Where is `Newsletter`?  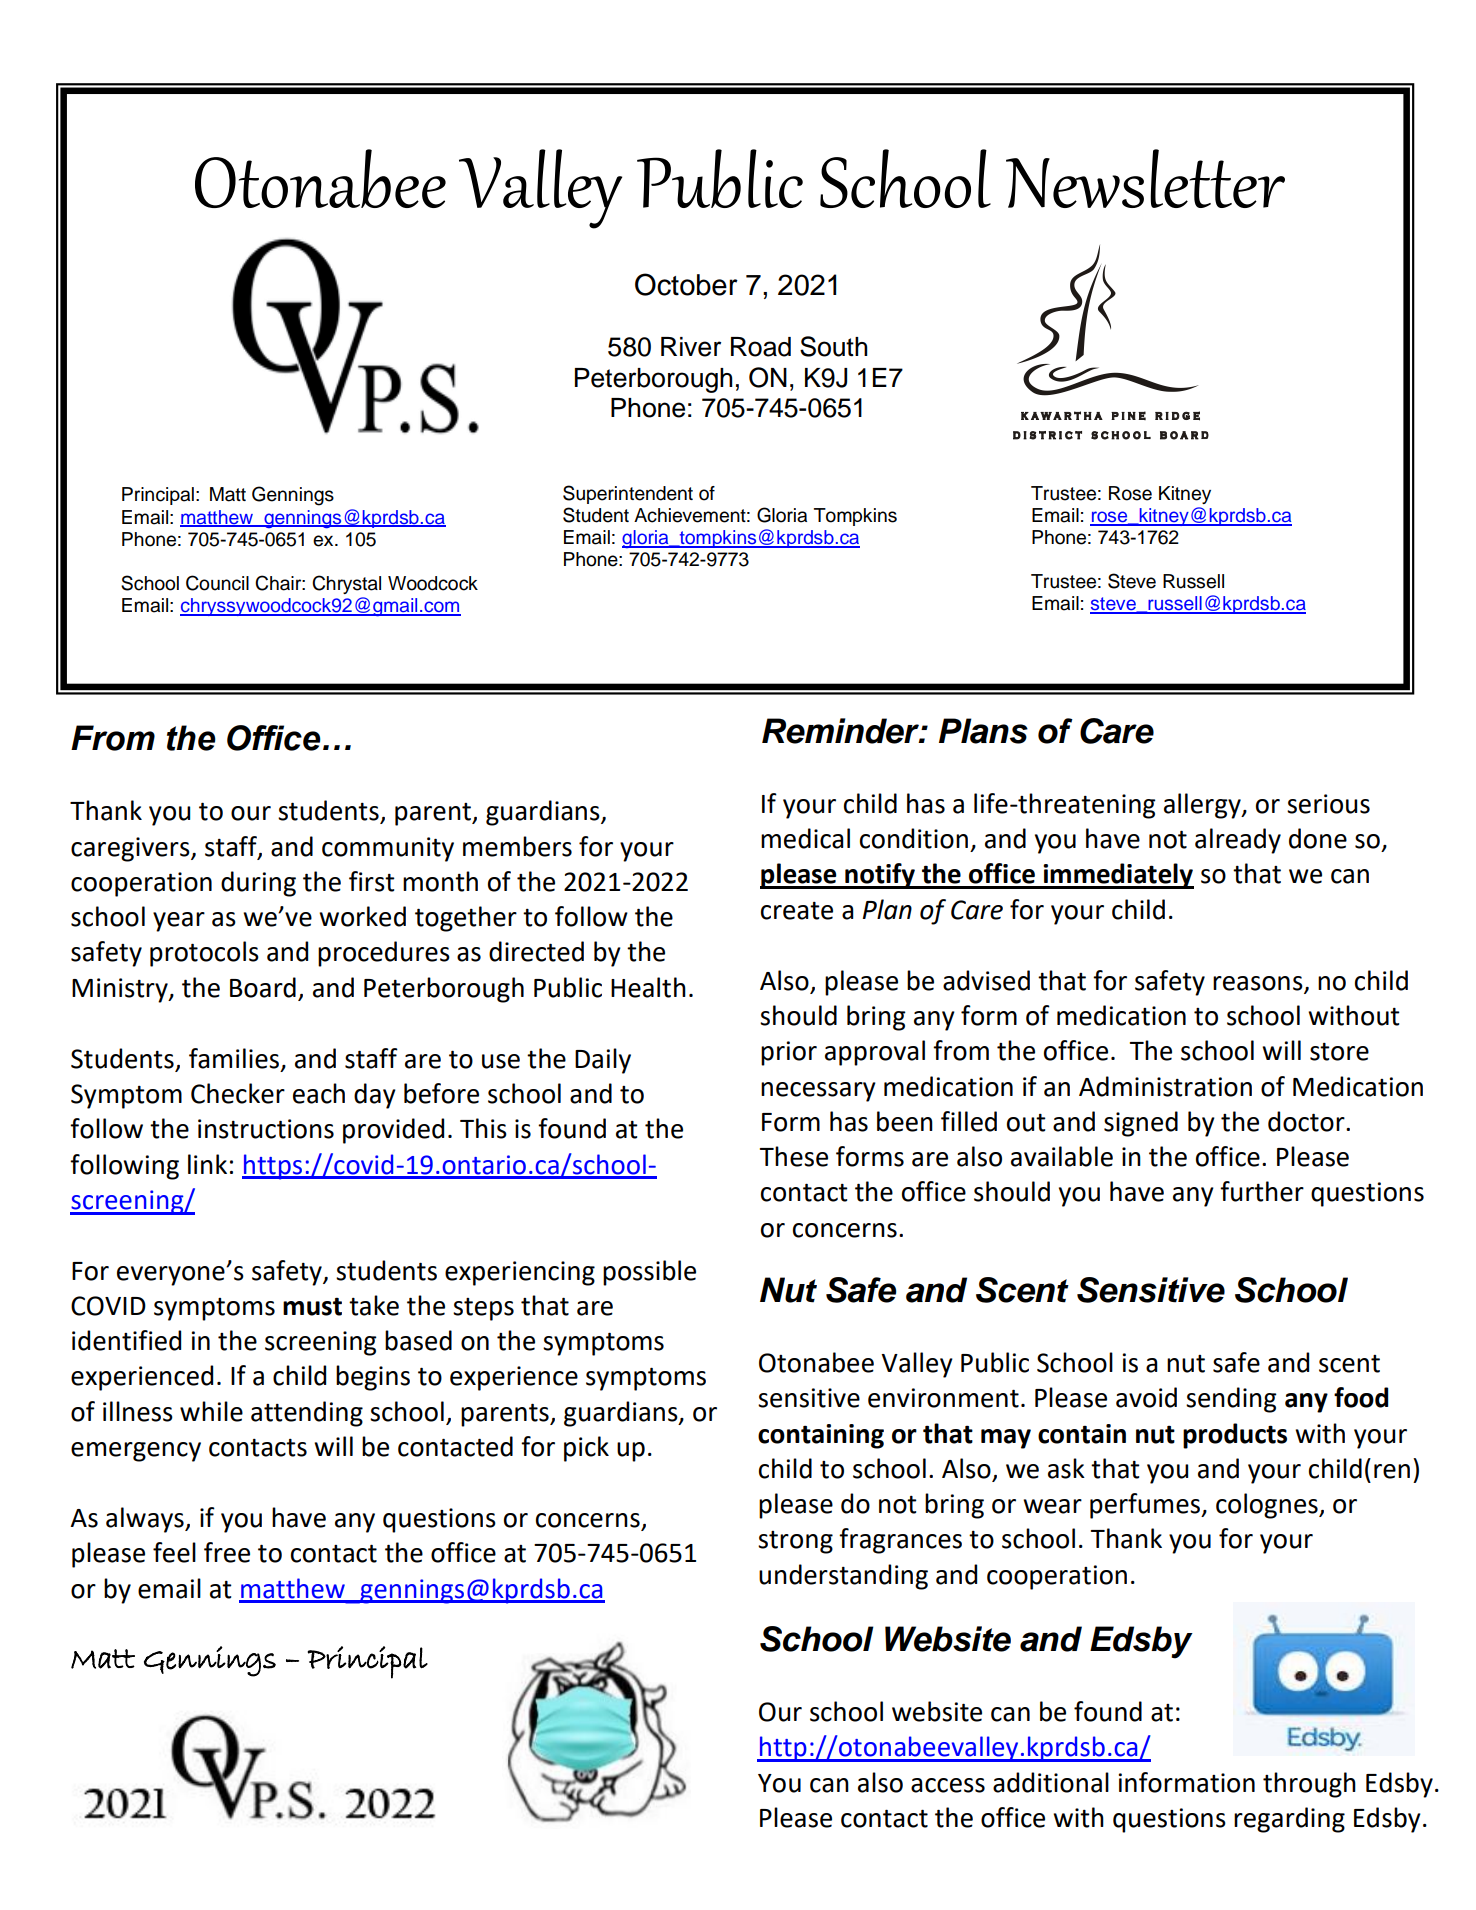 Newsletter is located at coordinates (1145, 178).
